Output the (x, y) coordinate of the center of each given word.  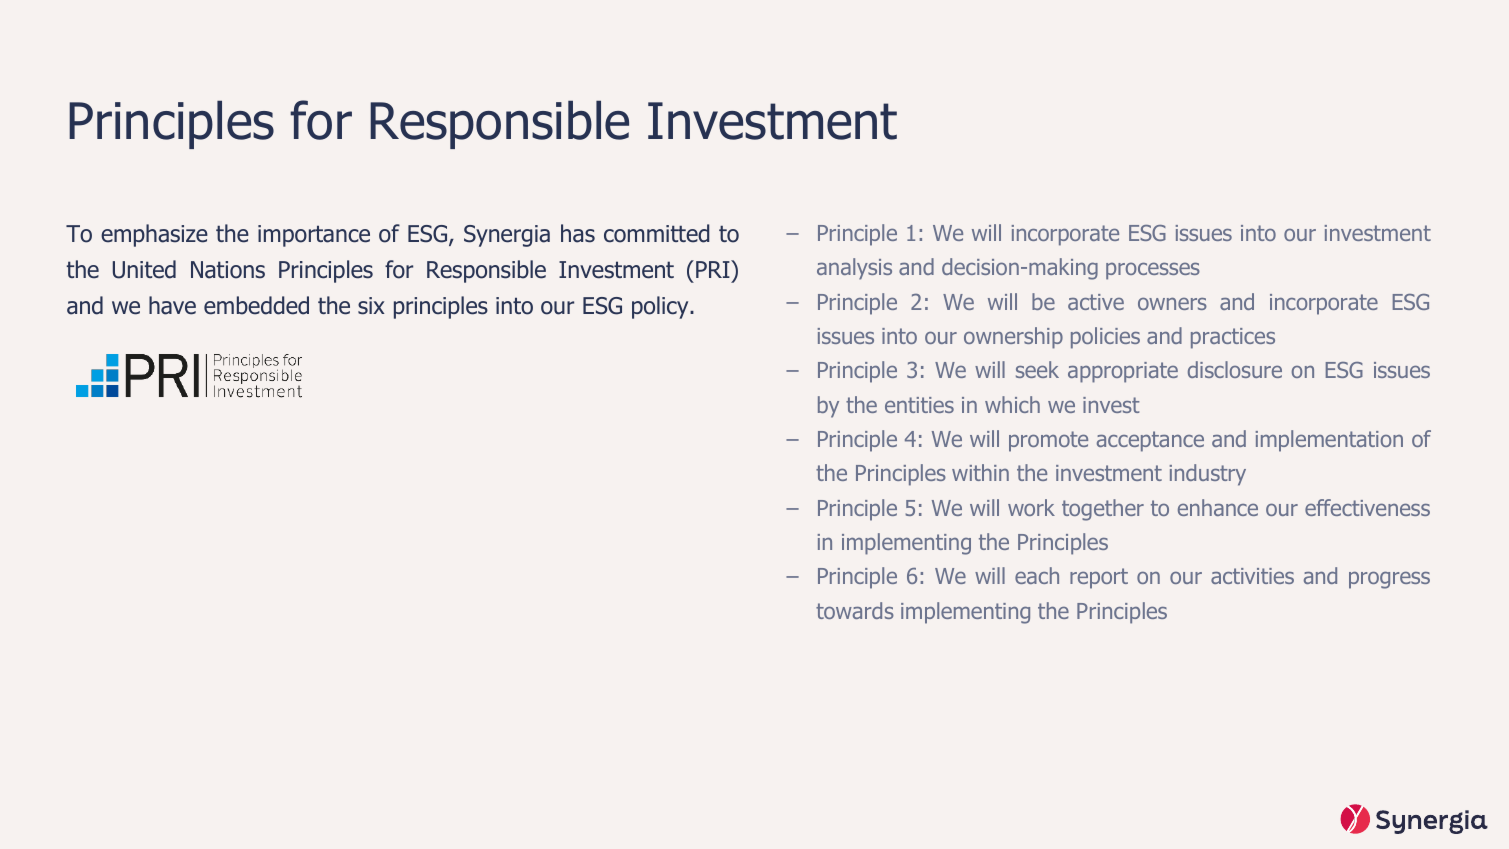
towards (855, 610)
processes (1153, 271)
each (1037, 575)
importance (314, 236)
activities (1252, 576)
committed (656, 233)
